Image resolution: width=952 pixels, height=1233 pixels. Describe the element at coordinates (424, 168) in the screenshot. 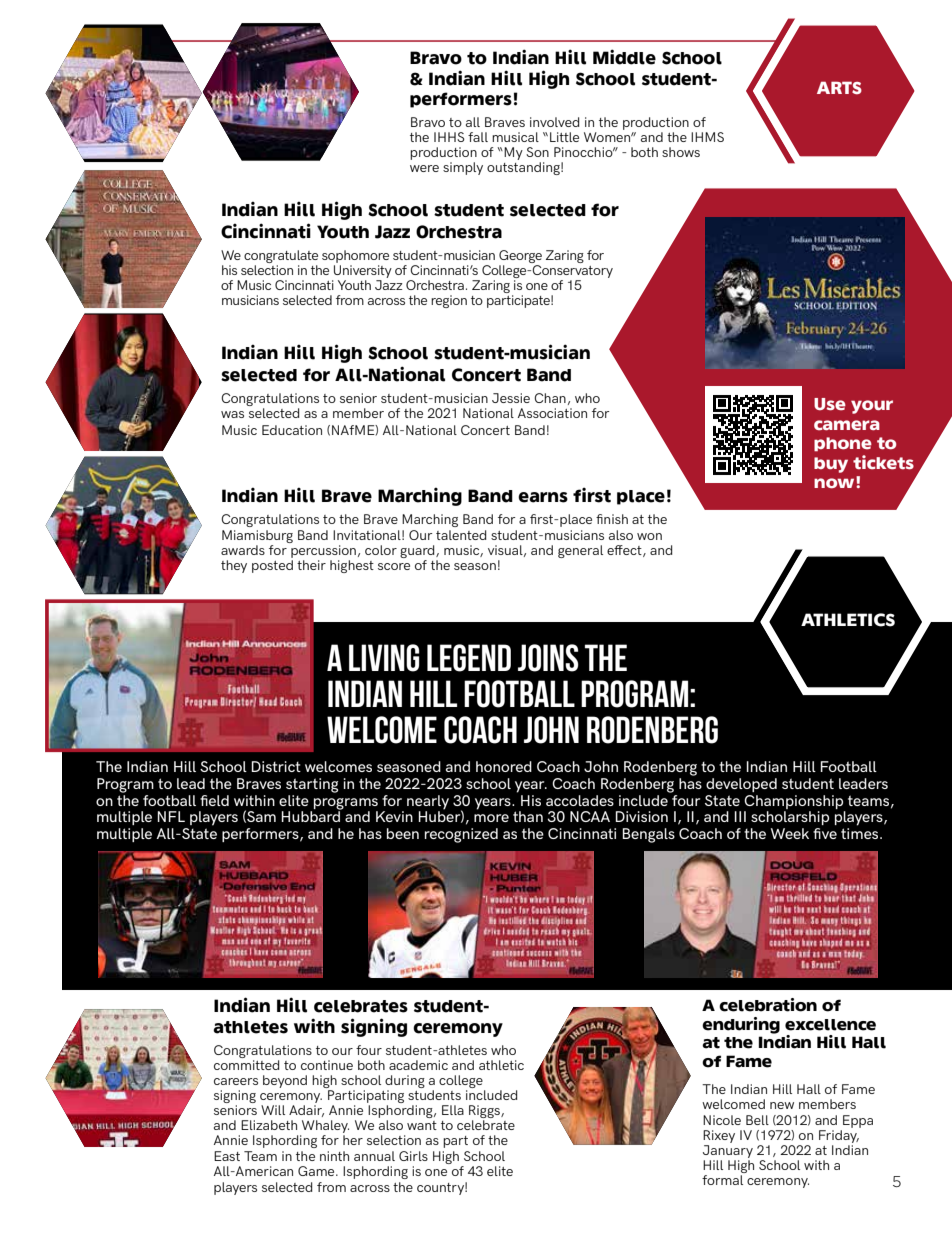

I see `were` at that location.
